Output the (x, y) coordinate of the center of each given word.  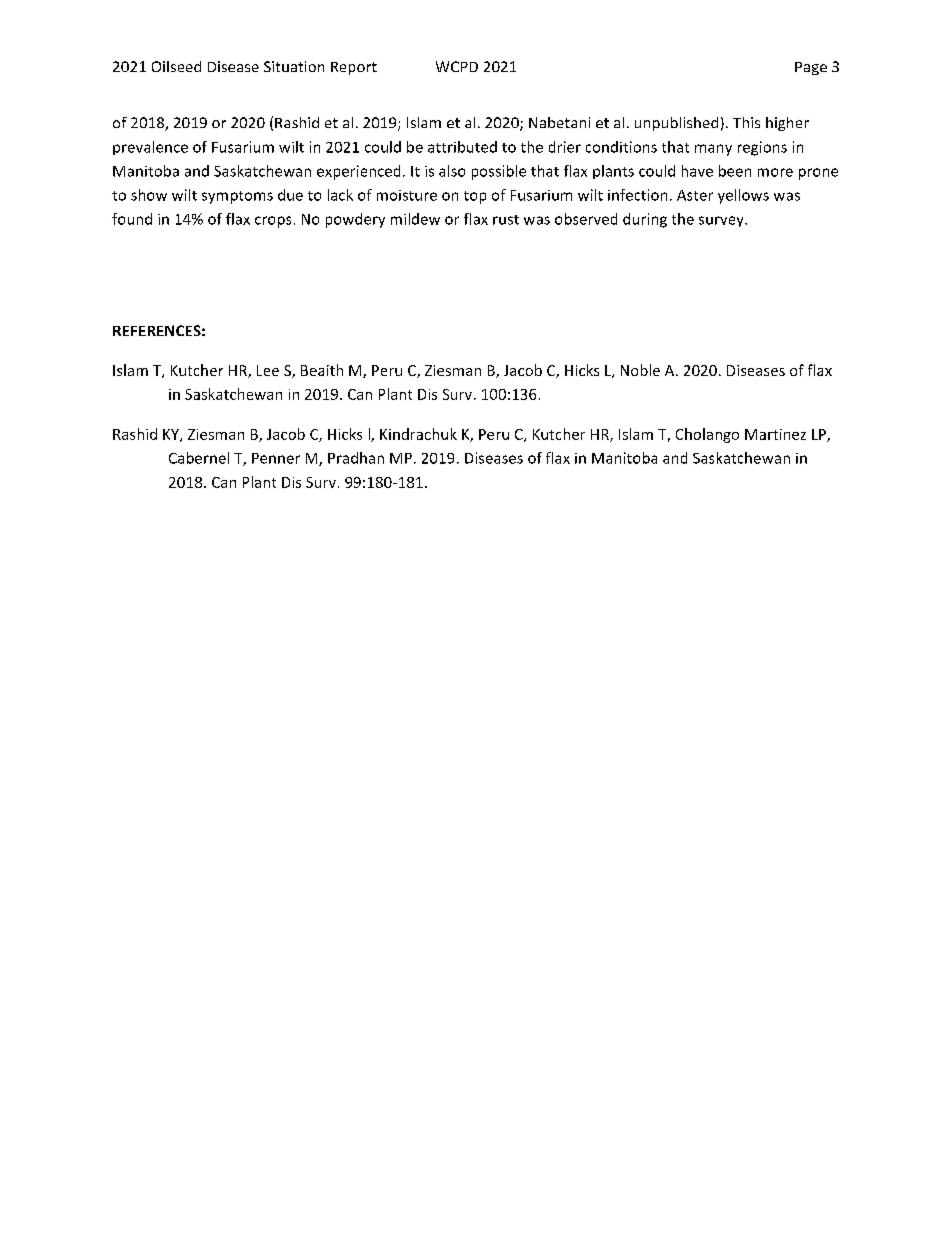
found (132, 219)
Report (354, 68)
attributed (462, 147)
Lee (268, 370)
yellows (743, 196)
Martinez (775, 434)
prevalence (150, 148)
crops (273, 222)
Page (811, 68)
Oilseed (176, 66)
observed (586, 219)
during (645, 220)
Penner (276, 458)
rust (506, 220)
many (713, 150)
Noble (640, 370)
